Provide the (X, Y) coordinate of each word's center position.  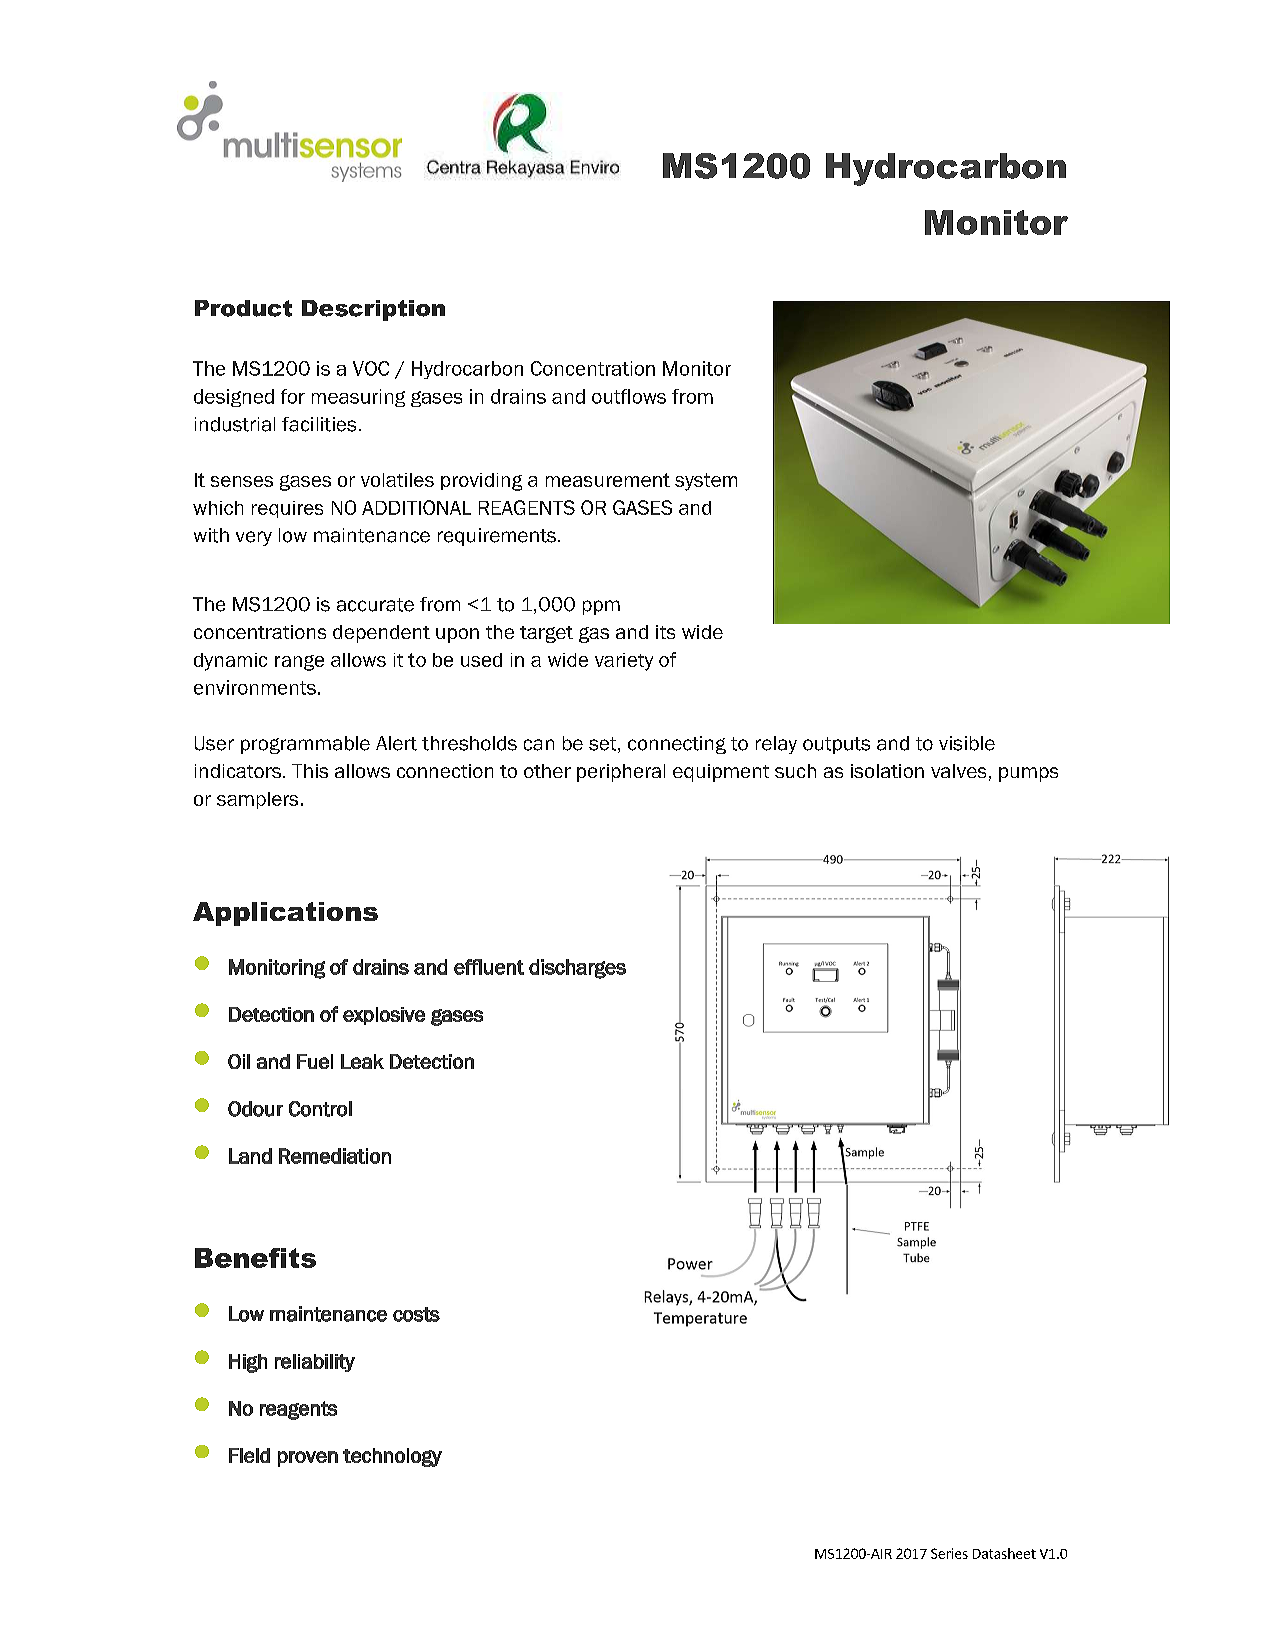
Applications (285, 914)
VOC (371, 368)
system (706, 482)
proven (308, 1459)
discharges (577, 969)
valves (958, 771)
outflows (629, 396)
